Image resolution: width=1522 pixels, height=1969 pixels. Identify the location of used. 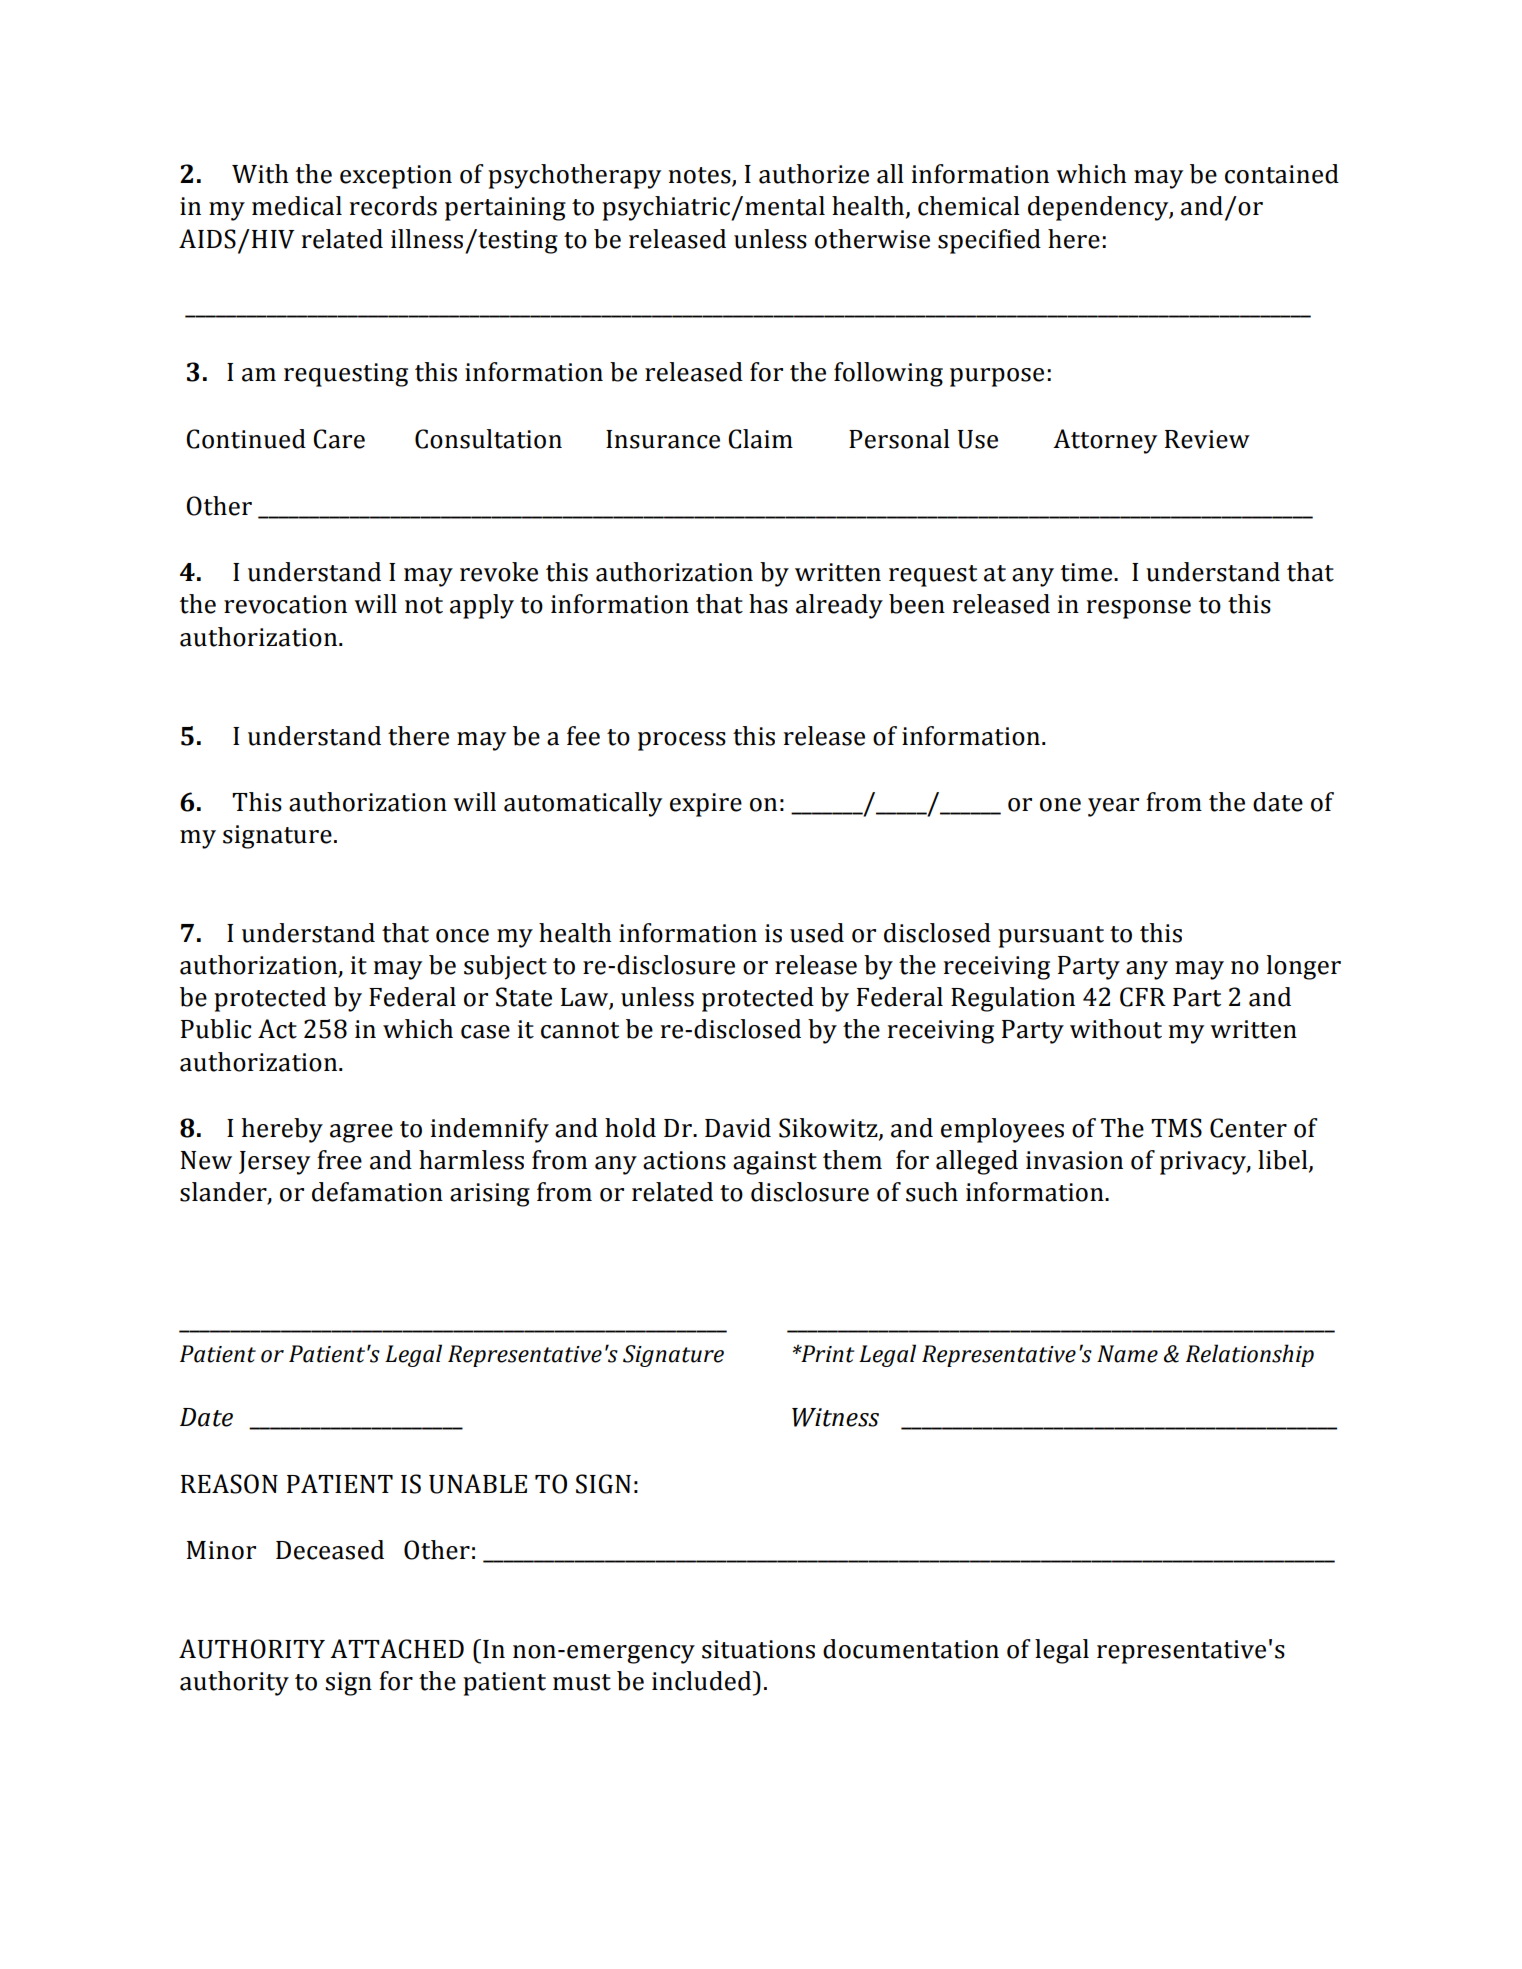
(817, 933).
